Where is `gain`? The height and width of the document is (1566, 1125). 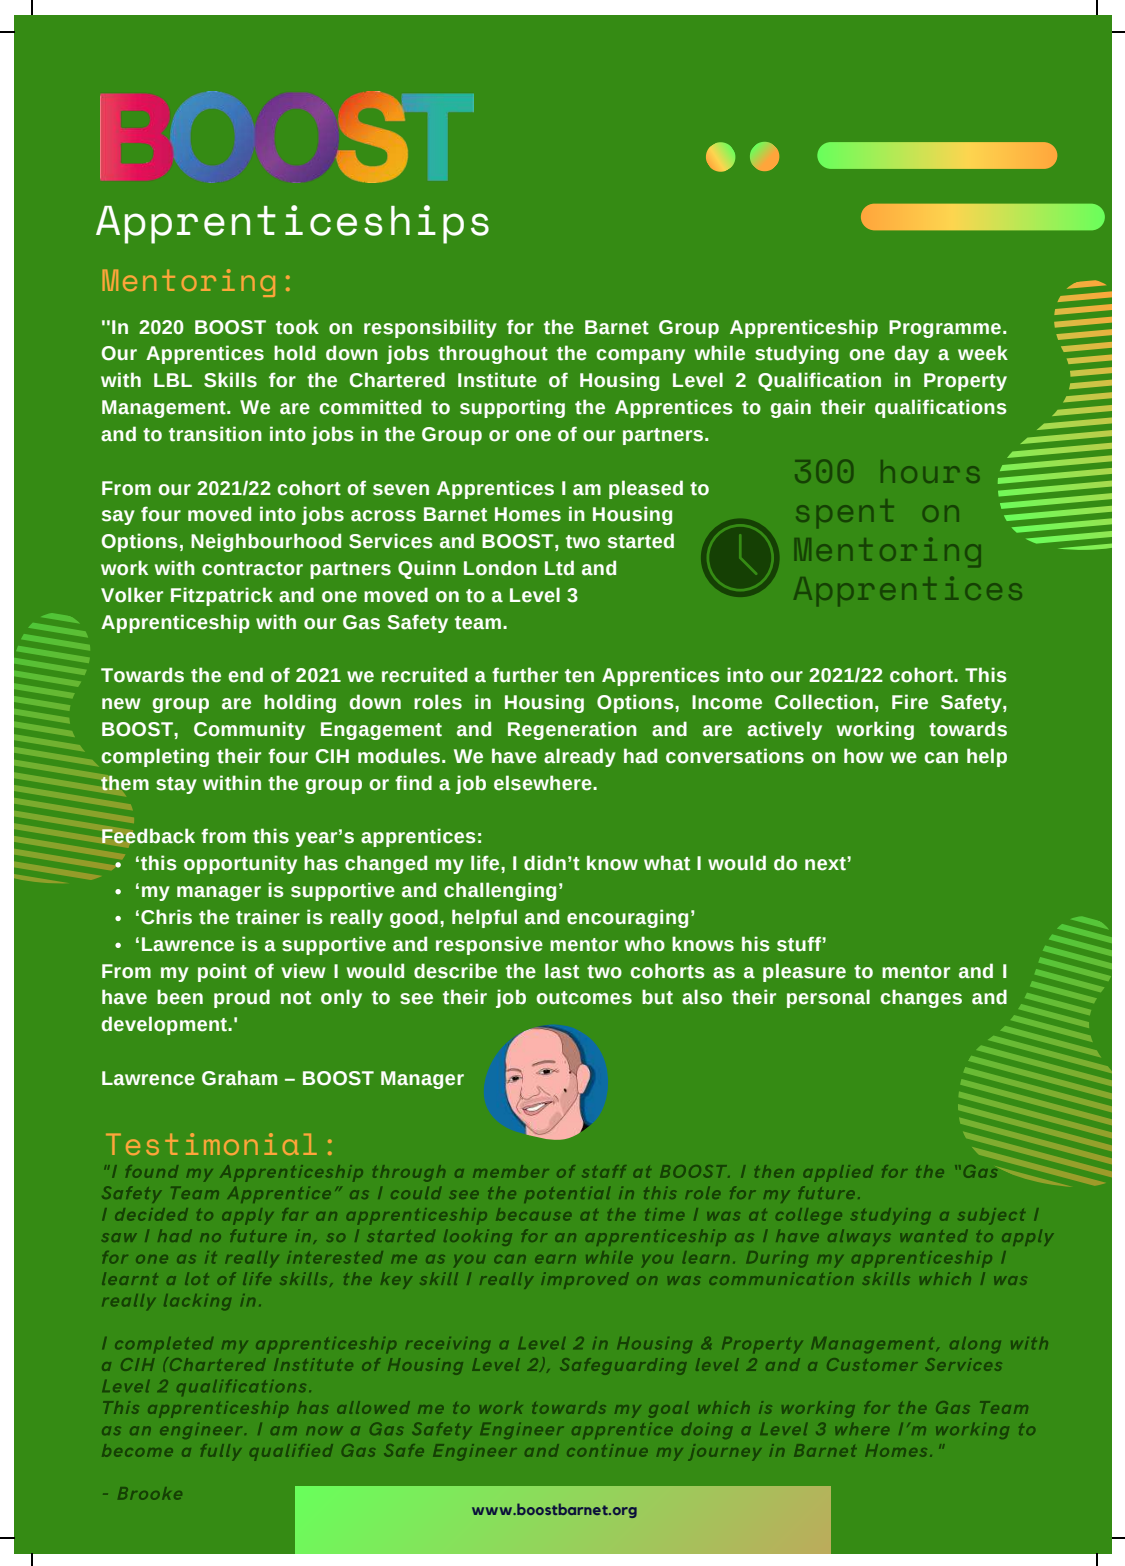 gain is located at coordinates (790, 408).
